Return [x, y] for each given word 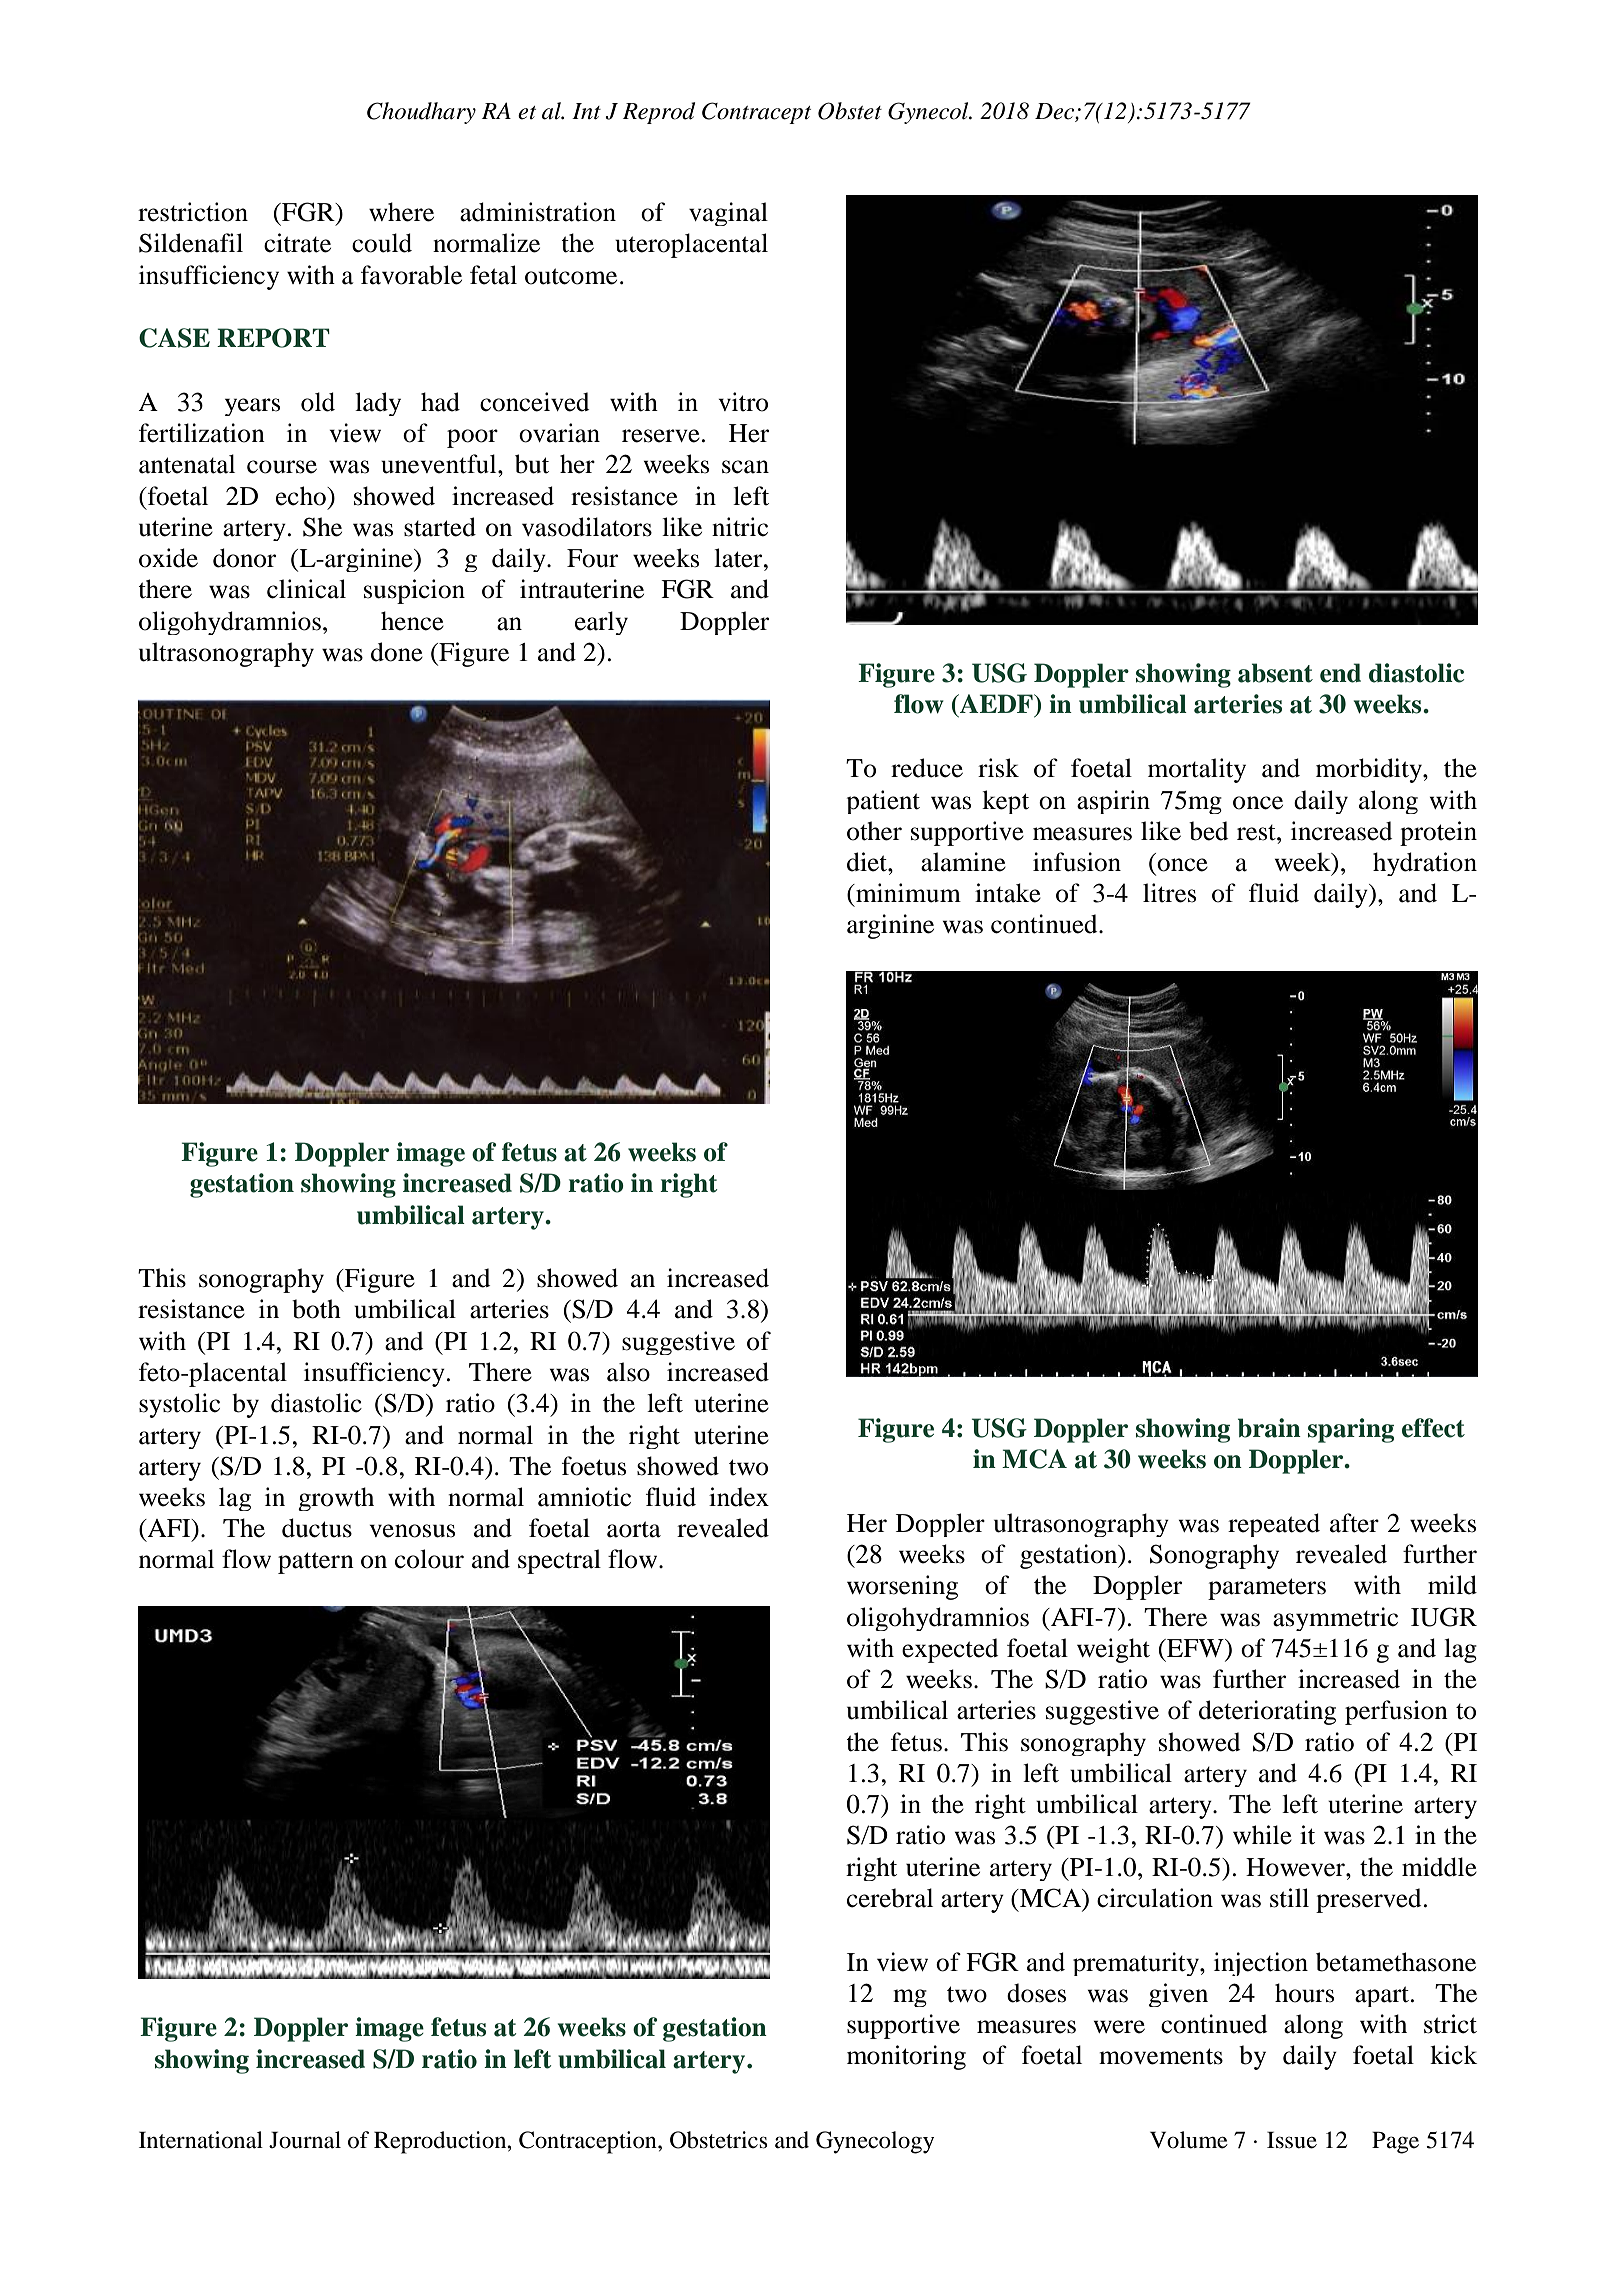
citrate [297, 243]
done [397, 652]
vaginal [728, 214]
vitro [743, 402]
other [874, 831]
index [739, 1497]
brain [1269, 1428]
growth [336, 1499]
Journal [305, 2140]
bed [1208, 831]
